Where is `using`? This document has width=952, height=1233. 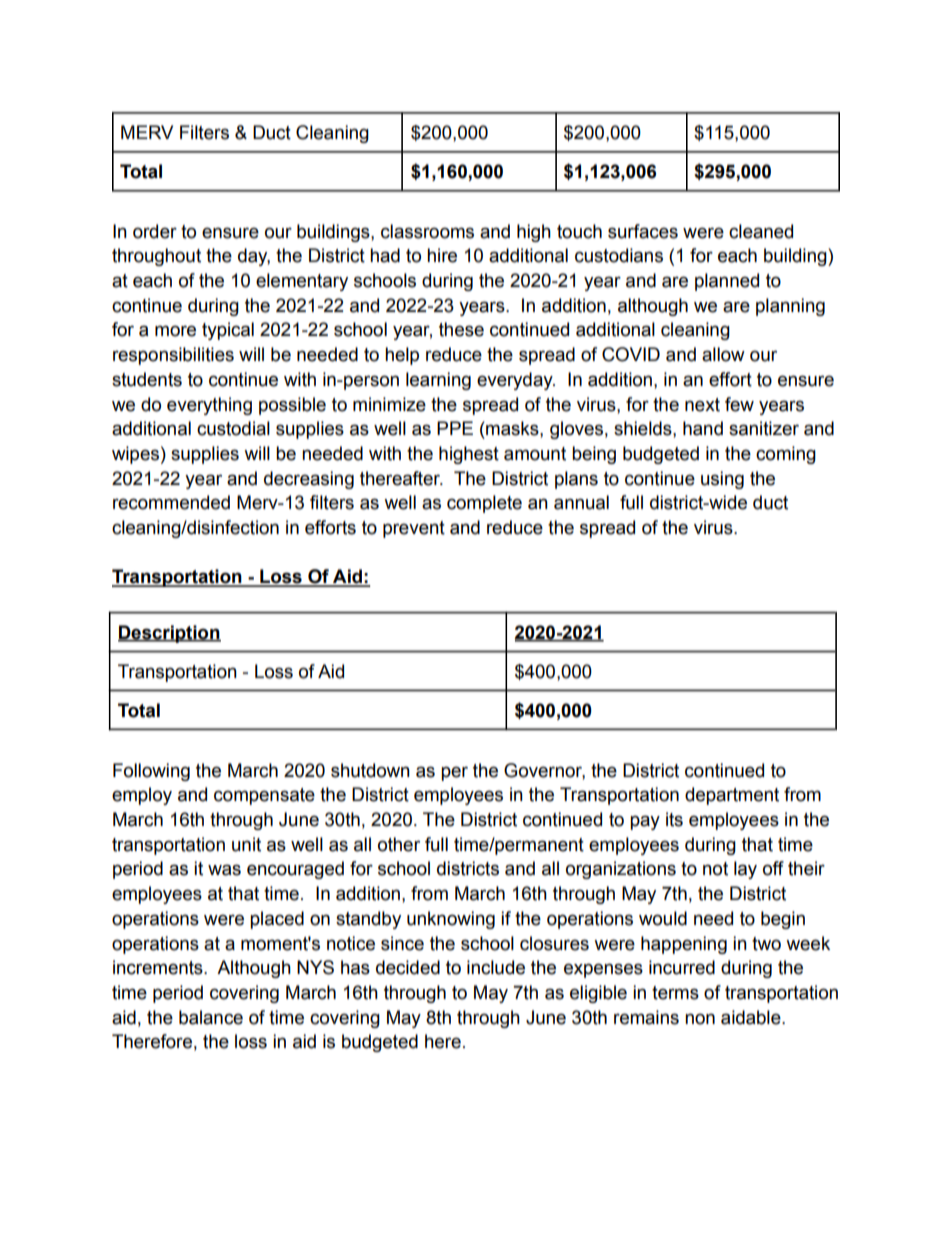
using is located at coordinates (722, 480).
